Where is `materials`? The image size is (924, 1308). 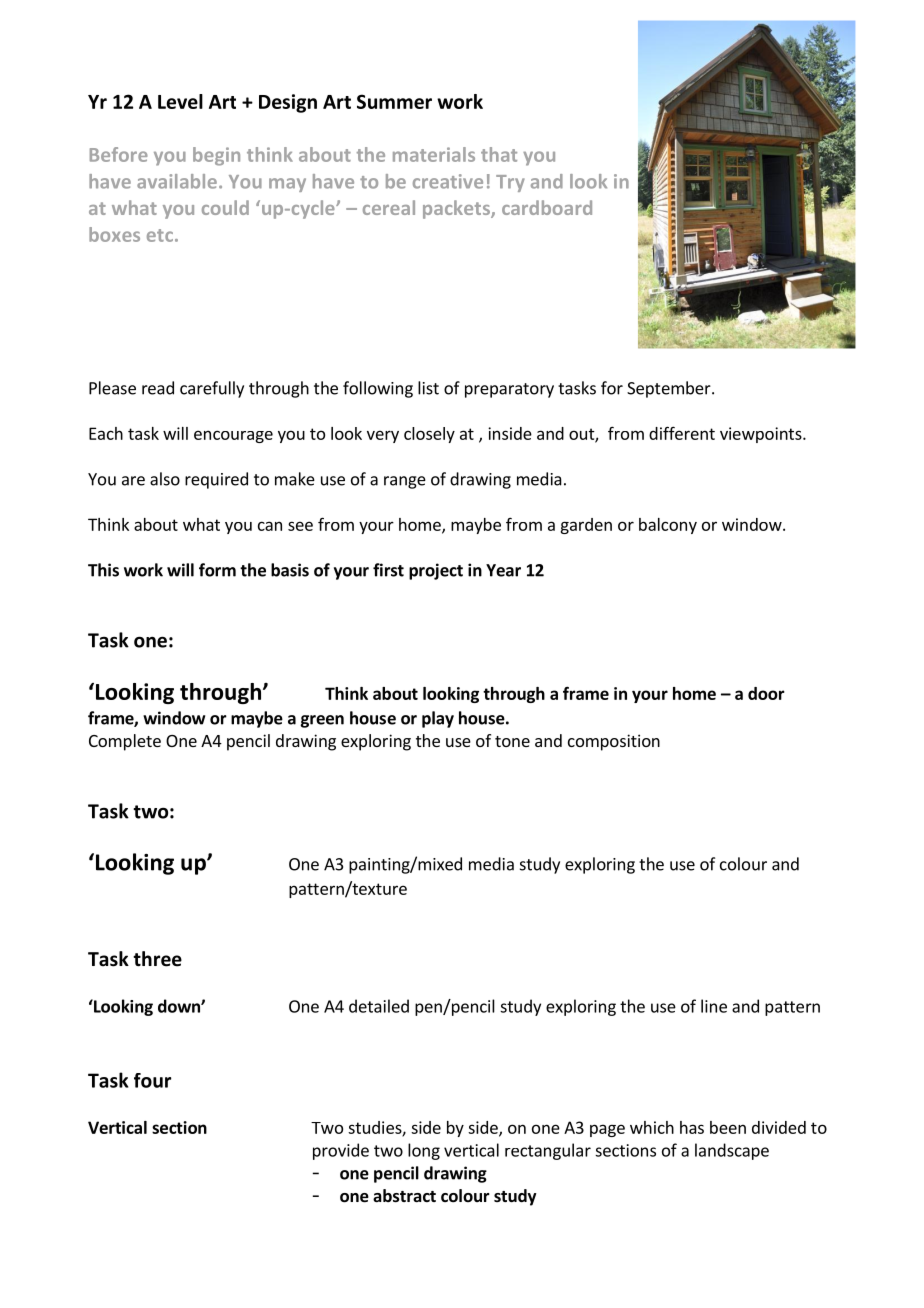 materials is located at coordinates (434, 154).
